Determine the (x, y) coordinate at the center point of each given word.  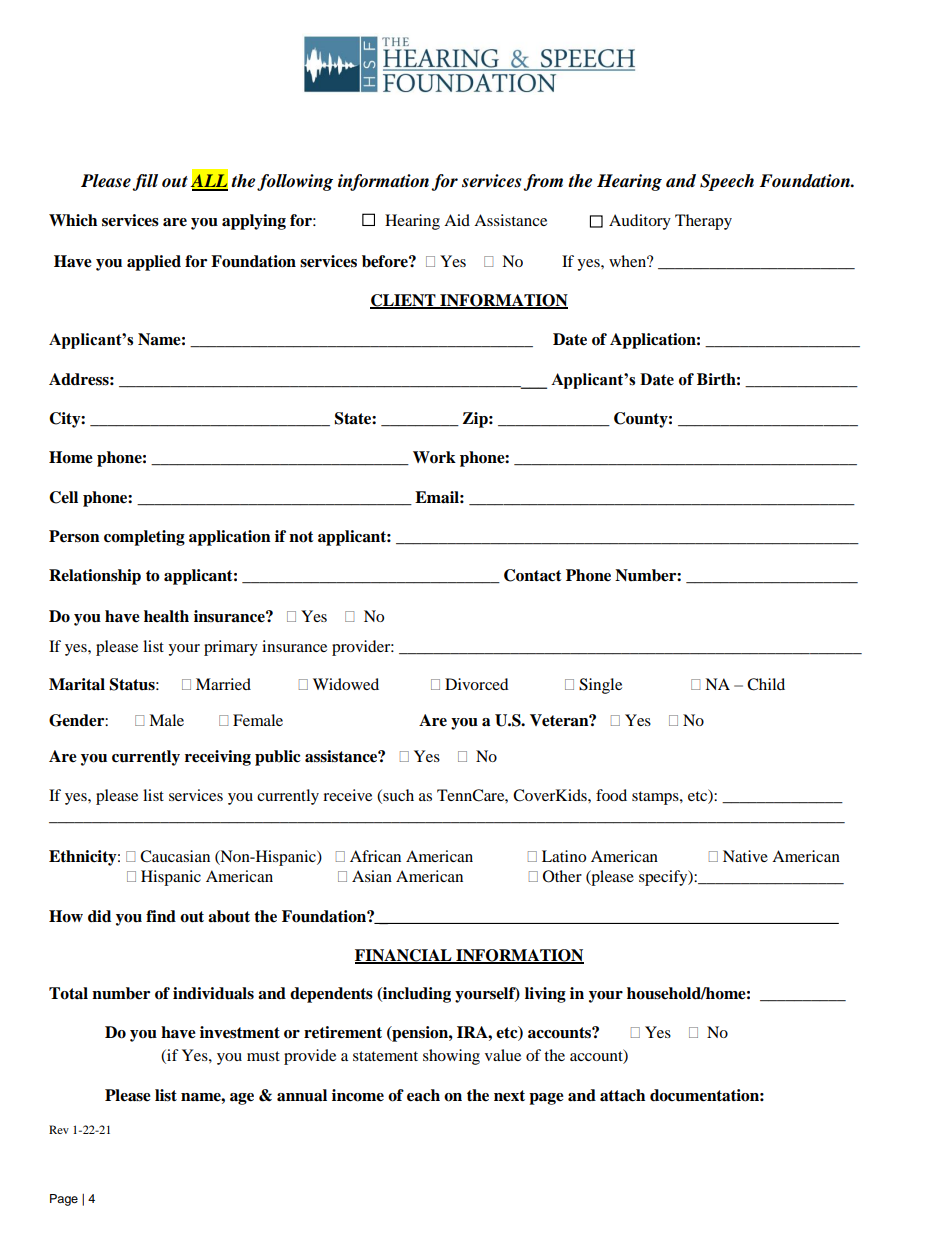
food (611, 795)
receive (347, 795)
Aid (457, 220)
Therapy (703, 222)
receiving (218, 758)
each (423, 1095)
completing (144, 538)
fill (145, 182)
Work (434, 457)
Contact (533, 575)
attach (622, 1095)
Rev (59, 1129)
